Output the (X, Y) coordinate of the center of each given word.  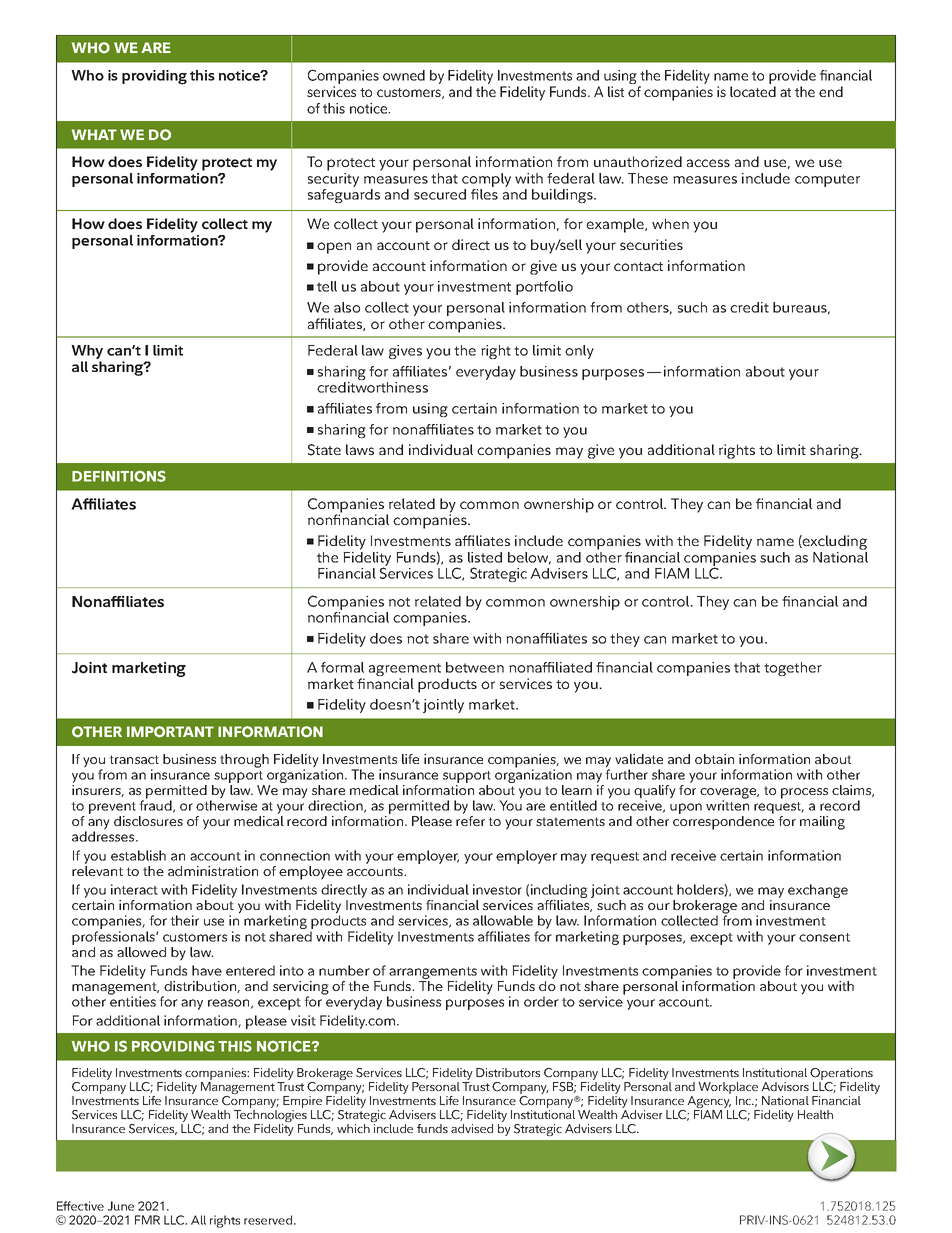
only (579, 352)
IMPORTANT (170, 732)
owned (404, 75)
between (475, 667)
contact (638, 266)
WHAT (94, 134)
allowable (503, 920)
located (753, 91)
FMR (147, 1220)
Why (87, 353)
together (793, 669)
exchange (818, 891)
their (184, 920)
